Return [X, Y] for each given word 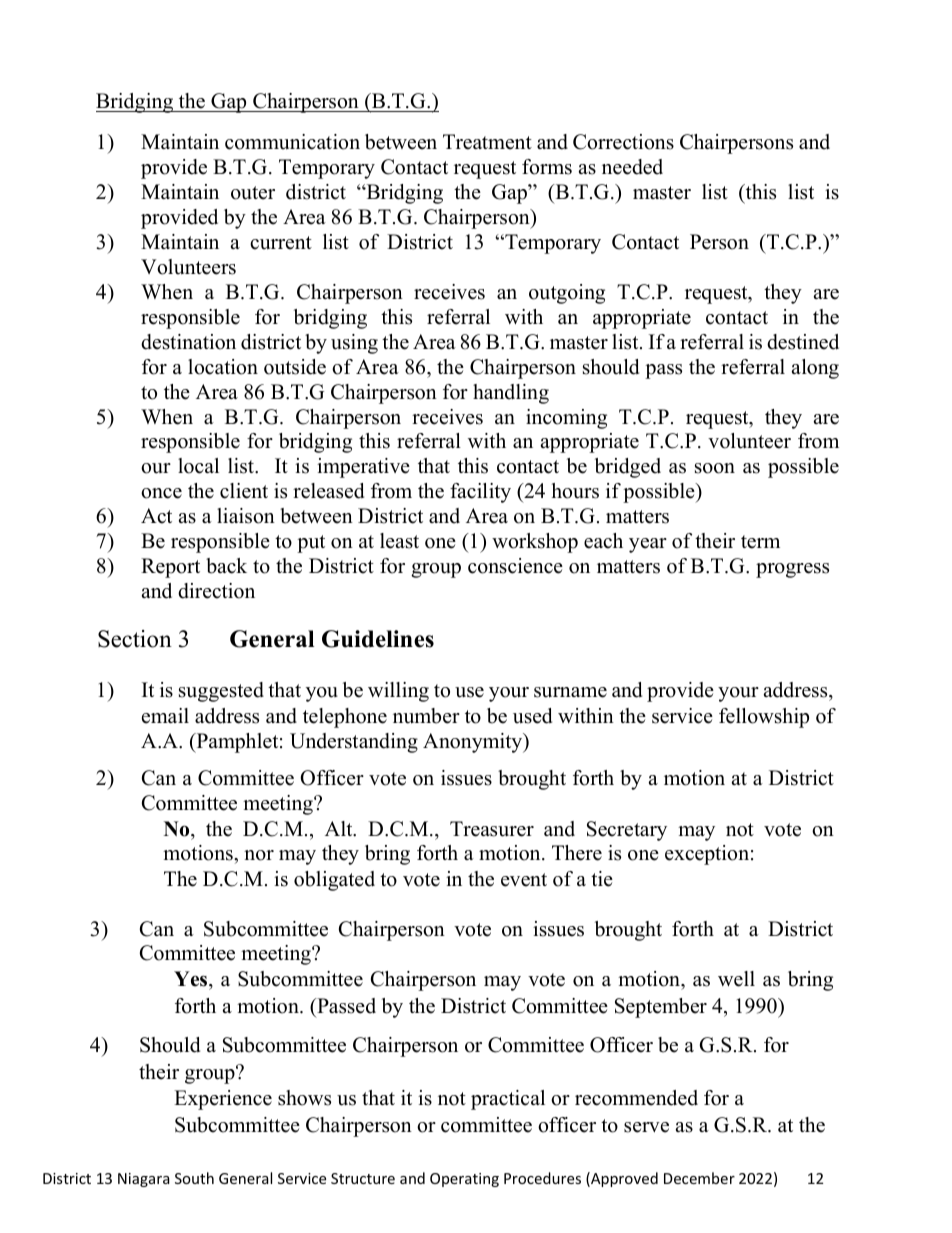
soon [715, 468]
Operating [464, 1180]
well [736, 979]
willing [398, 692]
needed [632, 167]
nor [259, 855]
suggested [221, 692]
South [194, 1178]
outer [253, 193]
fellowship [764, 718]
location [223, 367]
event [524, 880]
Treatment [487, 142]
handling [511, 394]
